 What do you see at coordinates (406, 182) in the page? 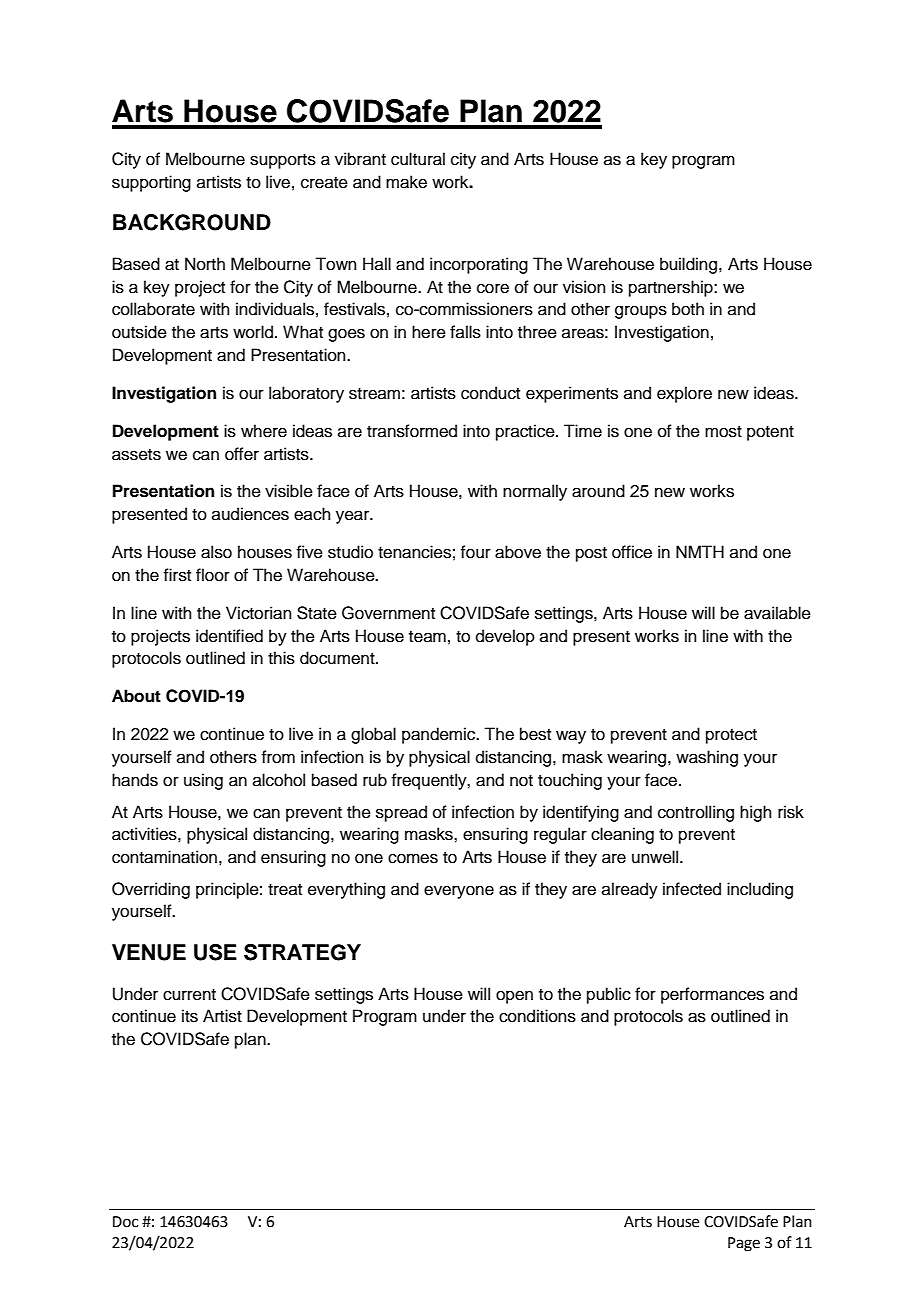
I see `make` at bounding box center [406, 182].
